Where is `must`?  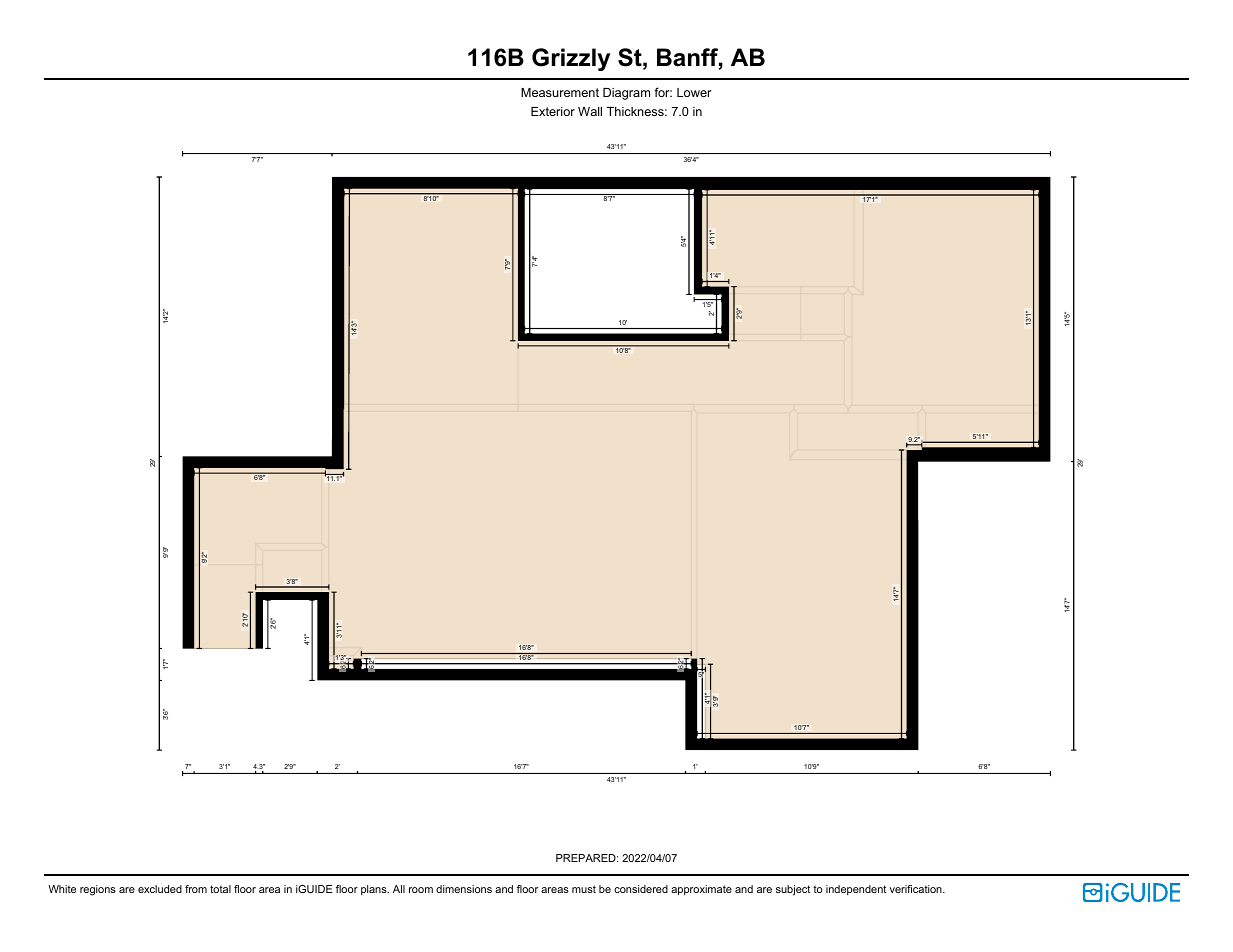
must is located at coordinates (584, 889).
